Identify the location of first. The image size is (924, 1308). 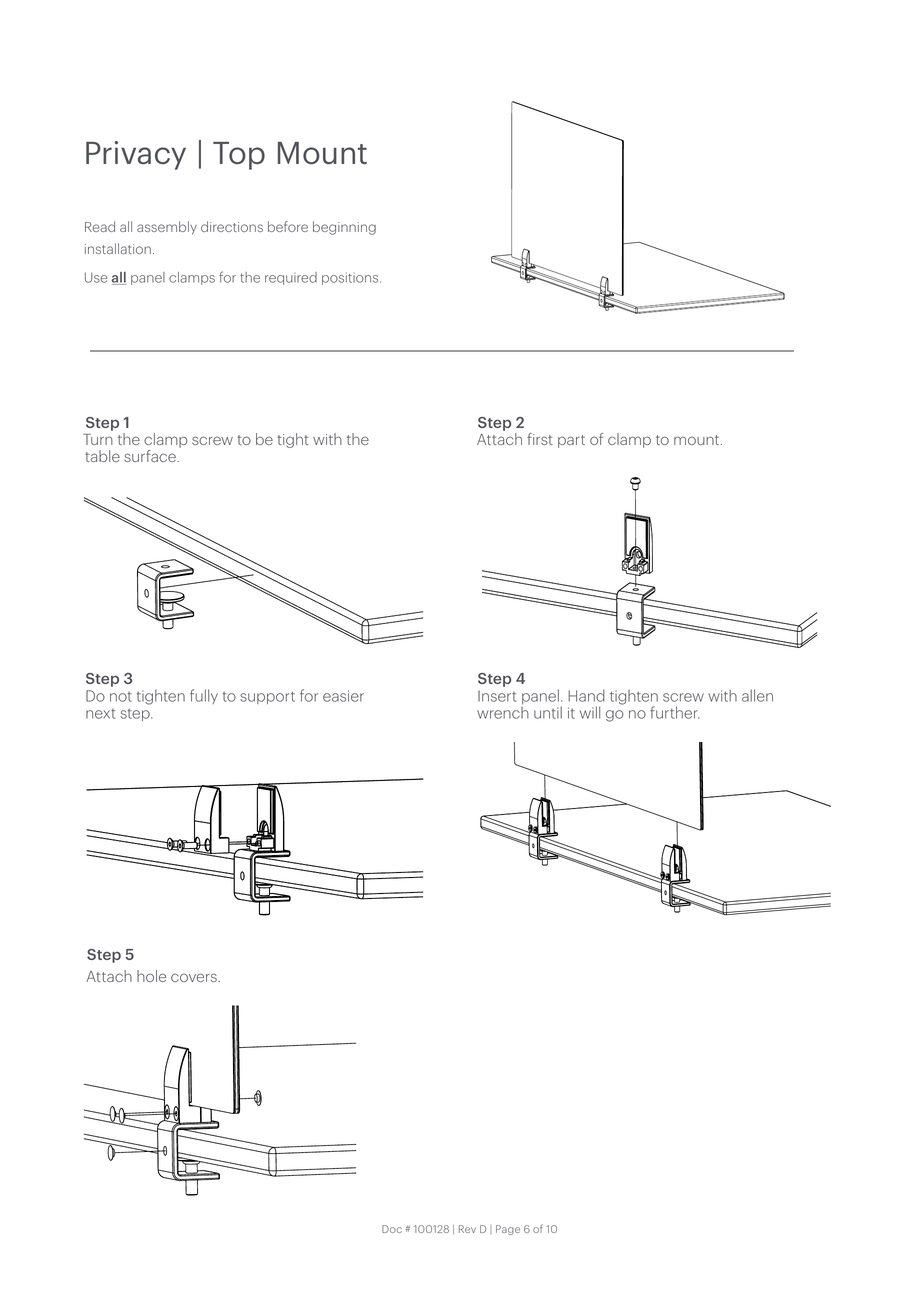
(540, 439).
